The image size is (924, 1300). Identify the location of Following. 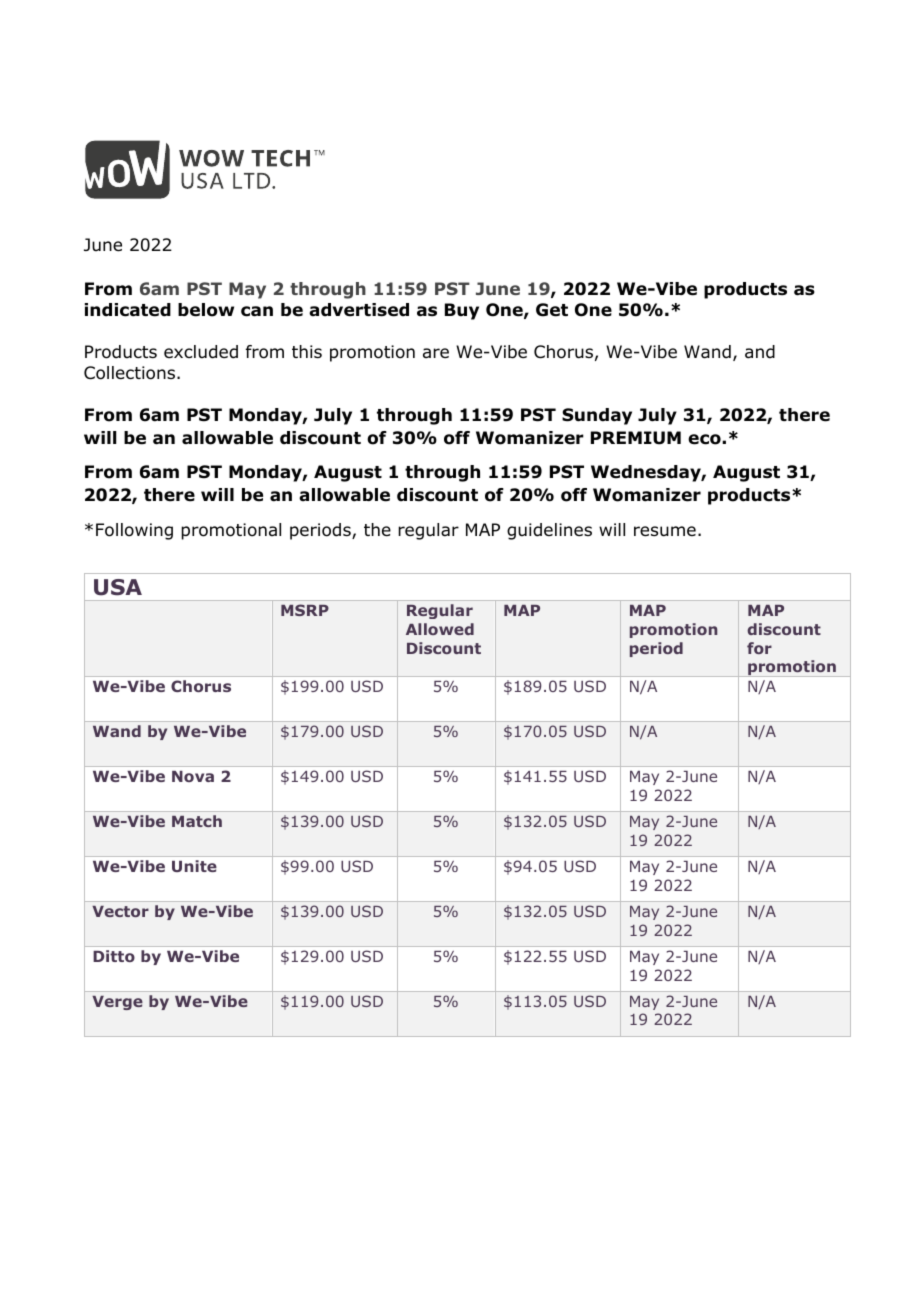
(134, 531).
